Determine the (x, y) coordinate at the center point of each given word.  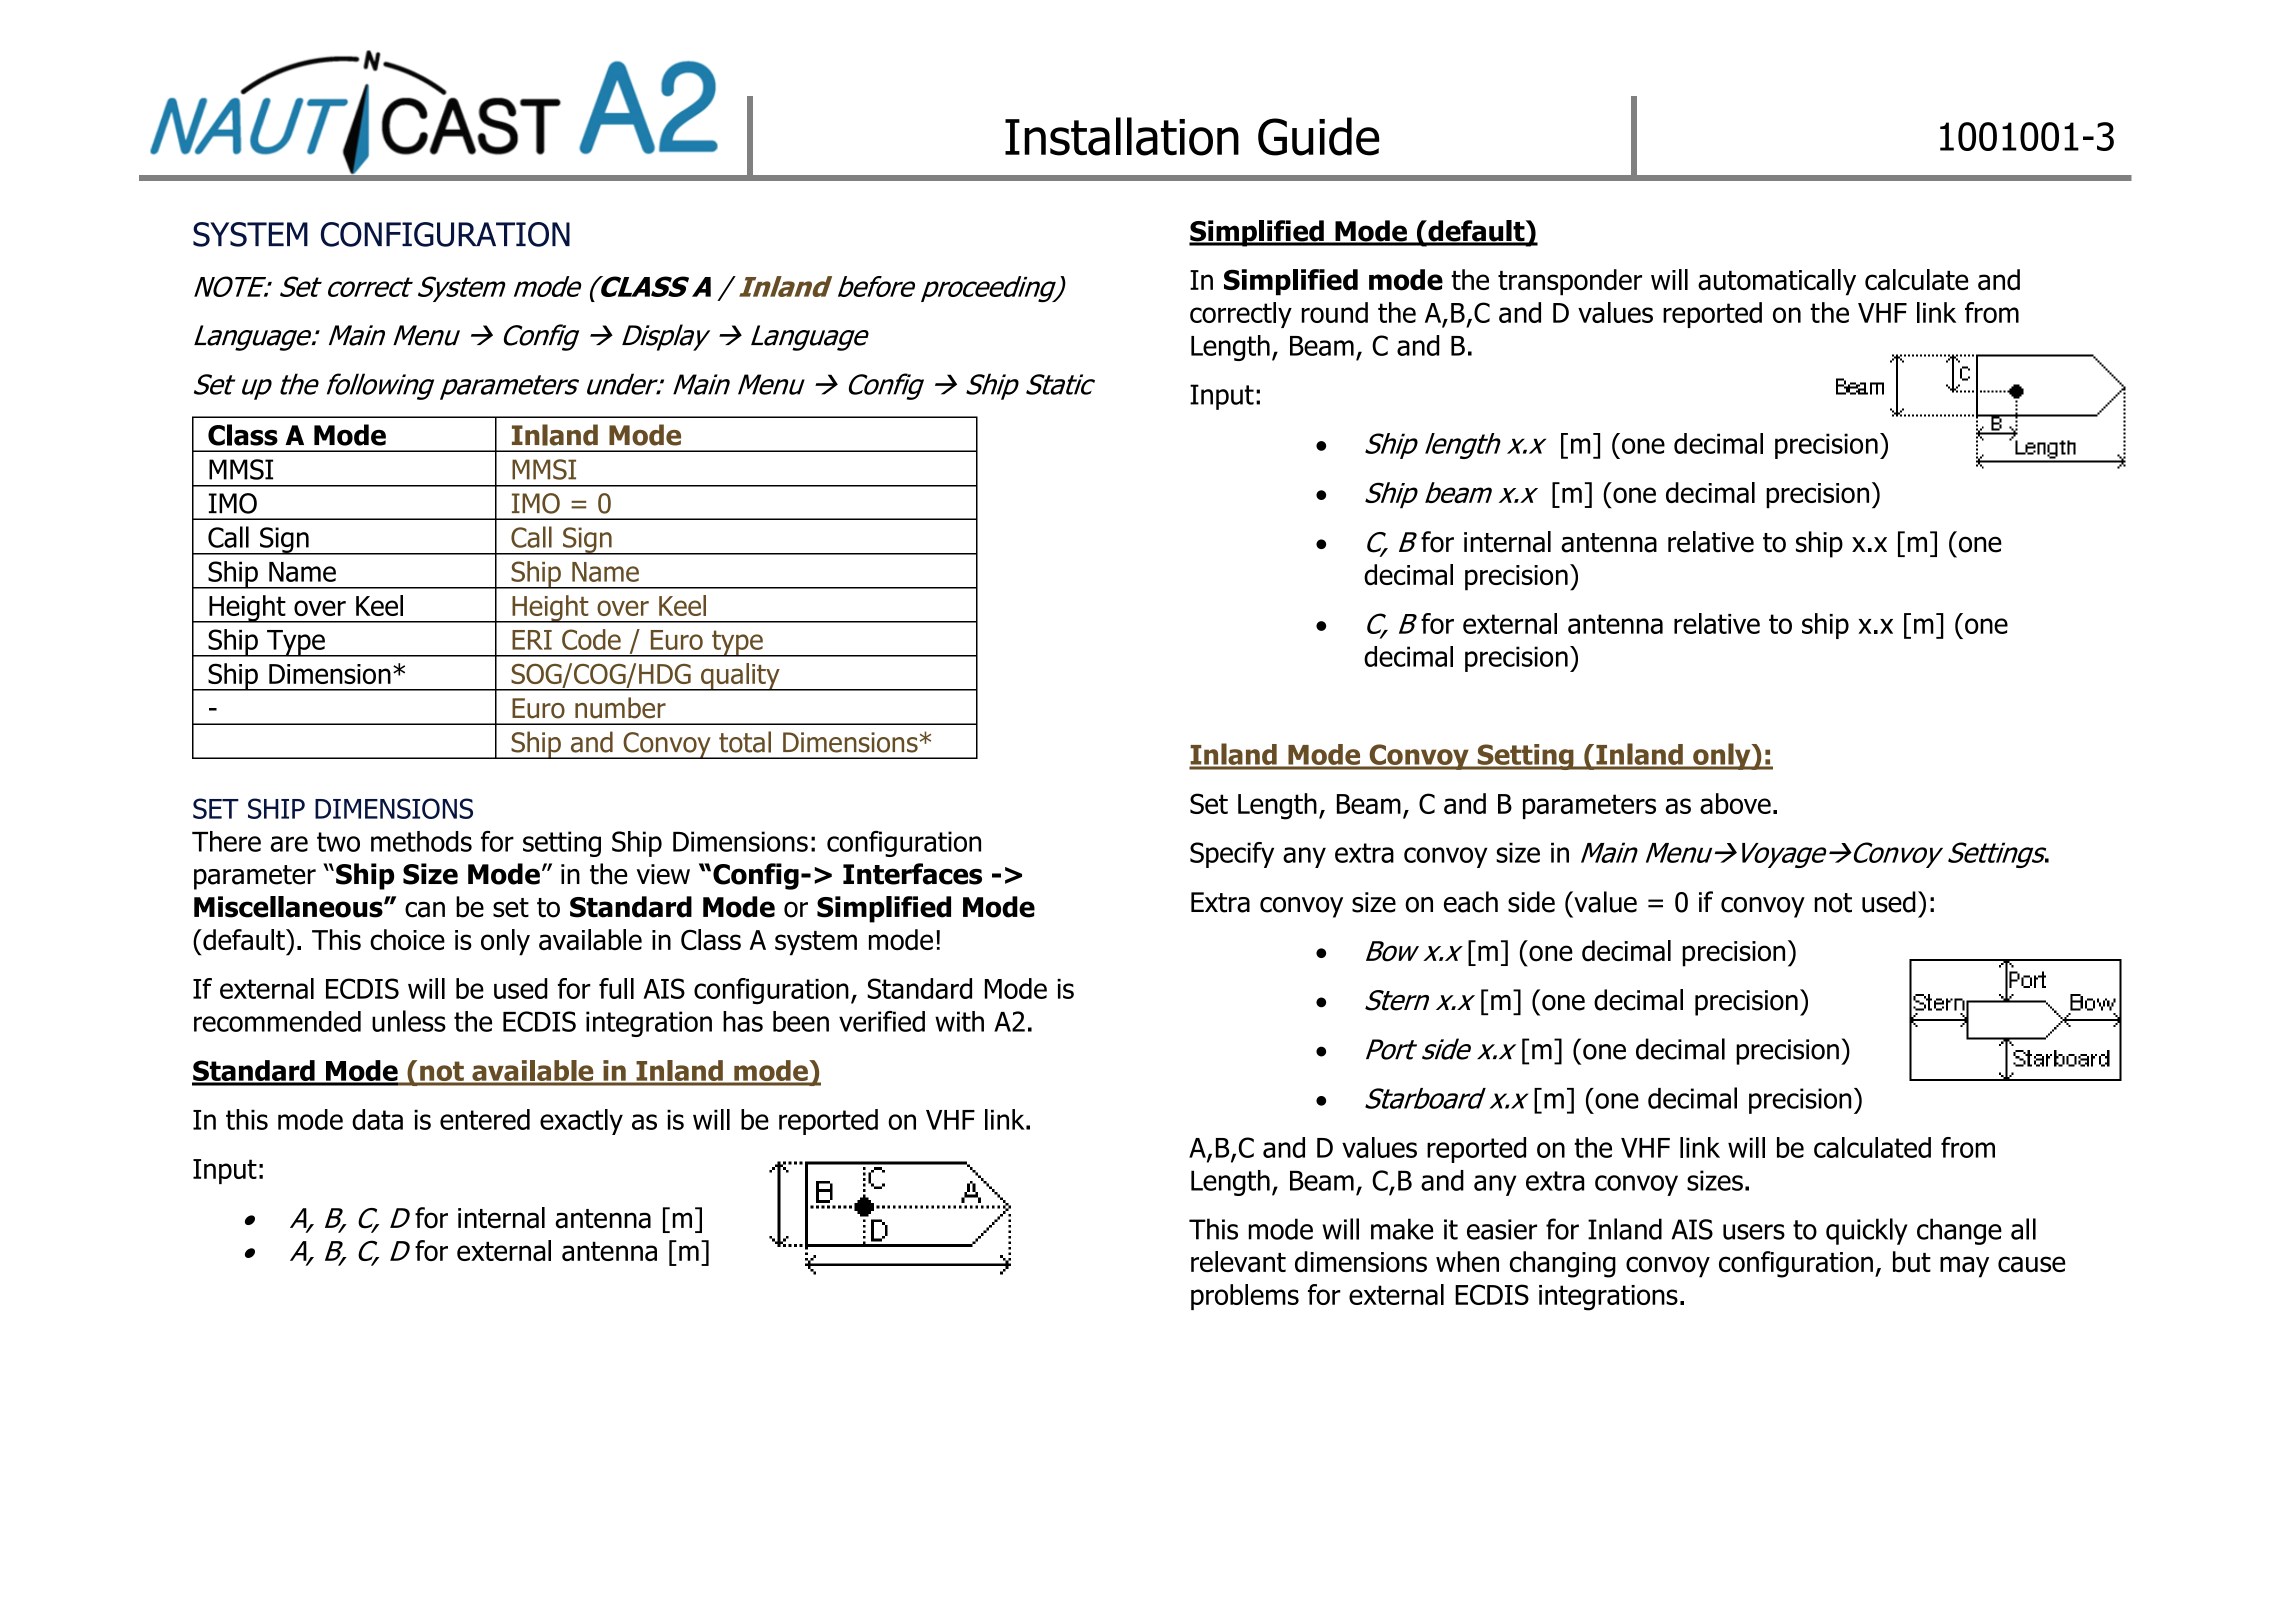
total (745, 742)
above (1735, 803)
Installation (1122, 136)
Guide (1318, 136)
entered (485, 1119)
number (620, 708)
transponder (1570, 282)
